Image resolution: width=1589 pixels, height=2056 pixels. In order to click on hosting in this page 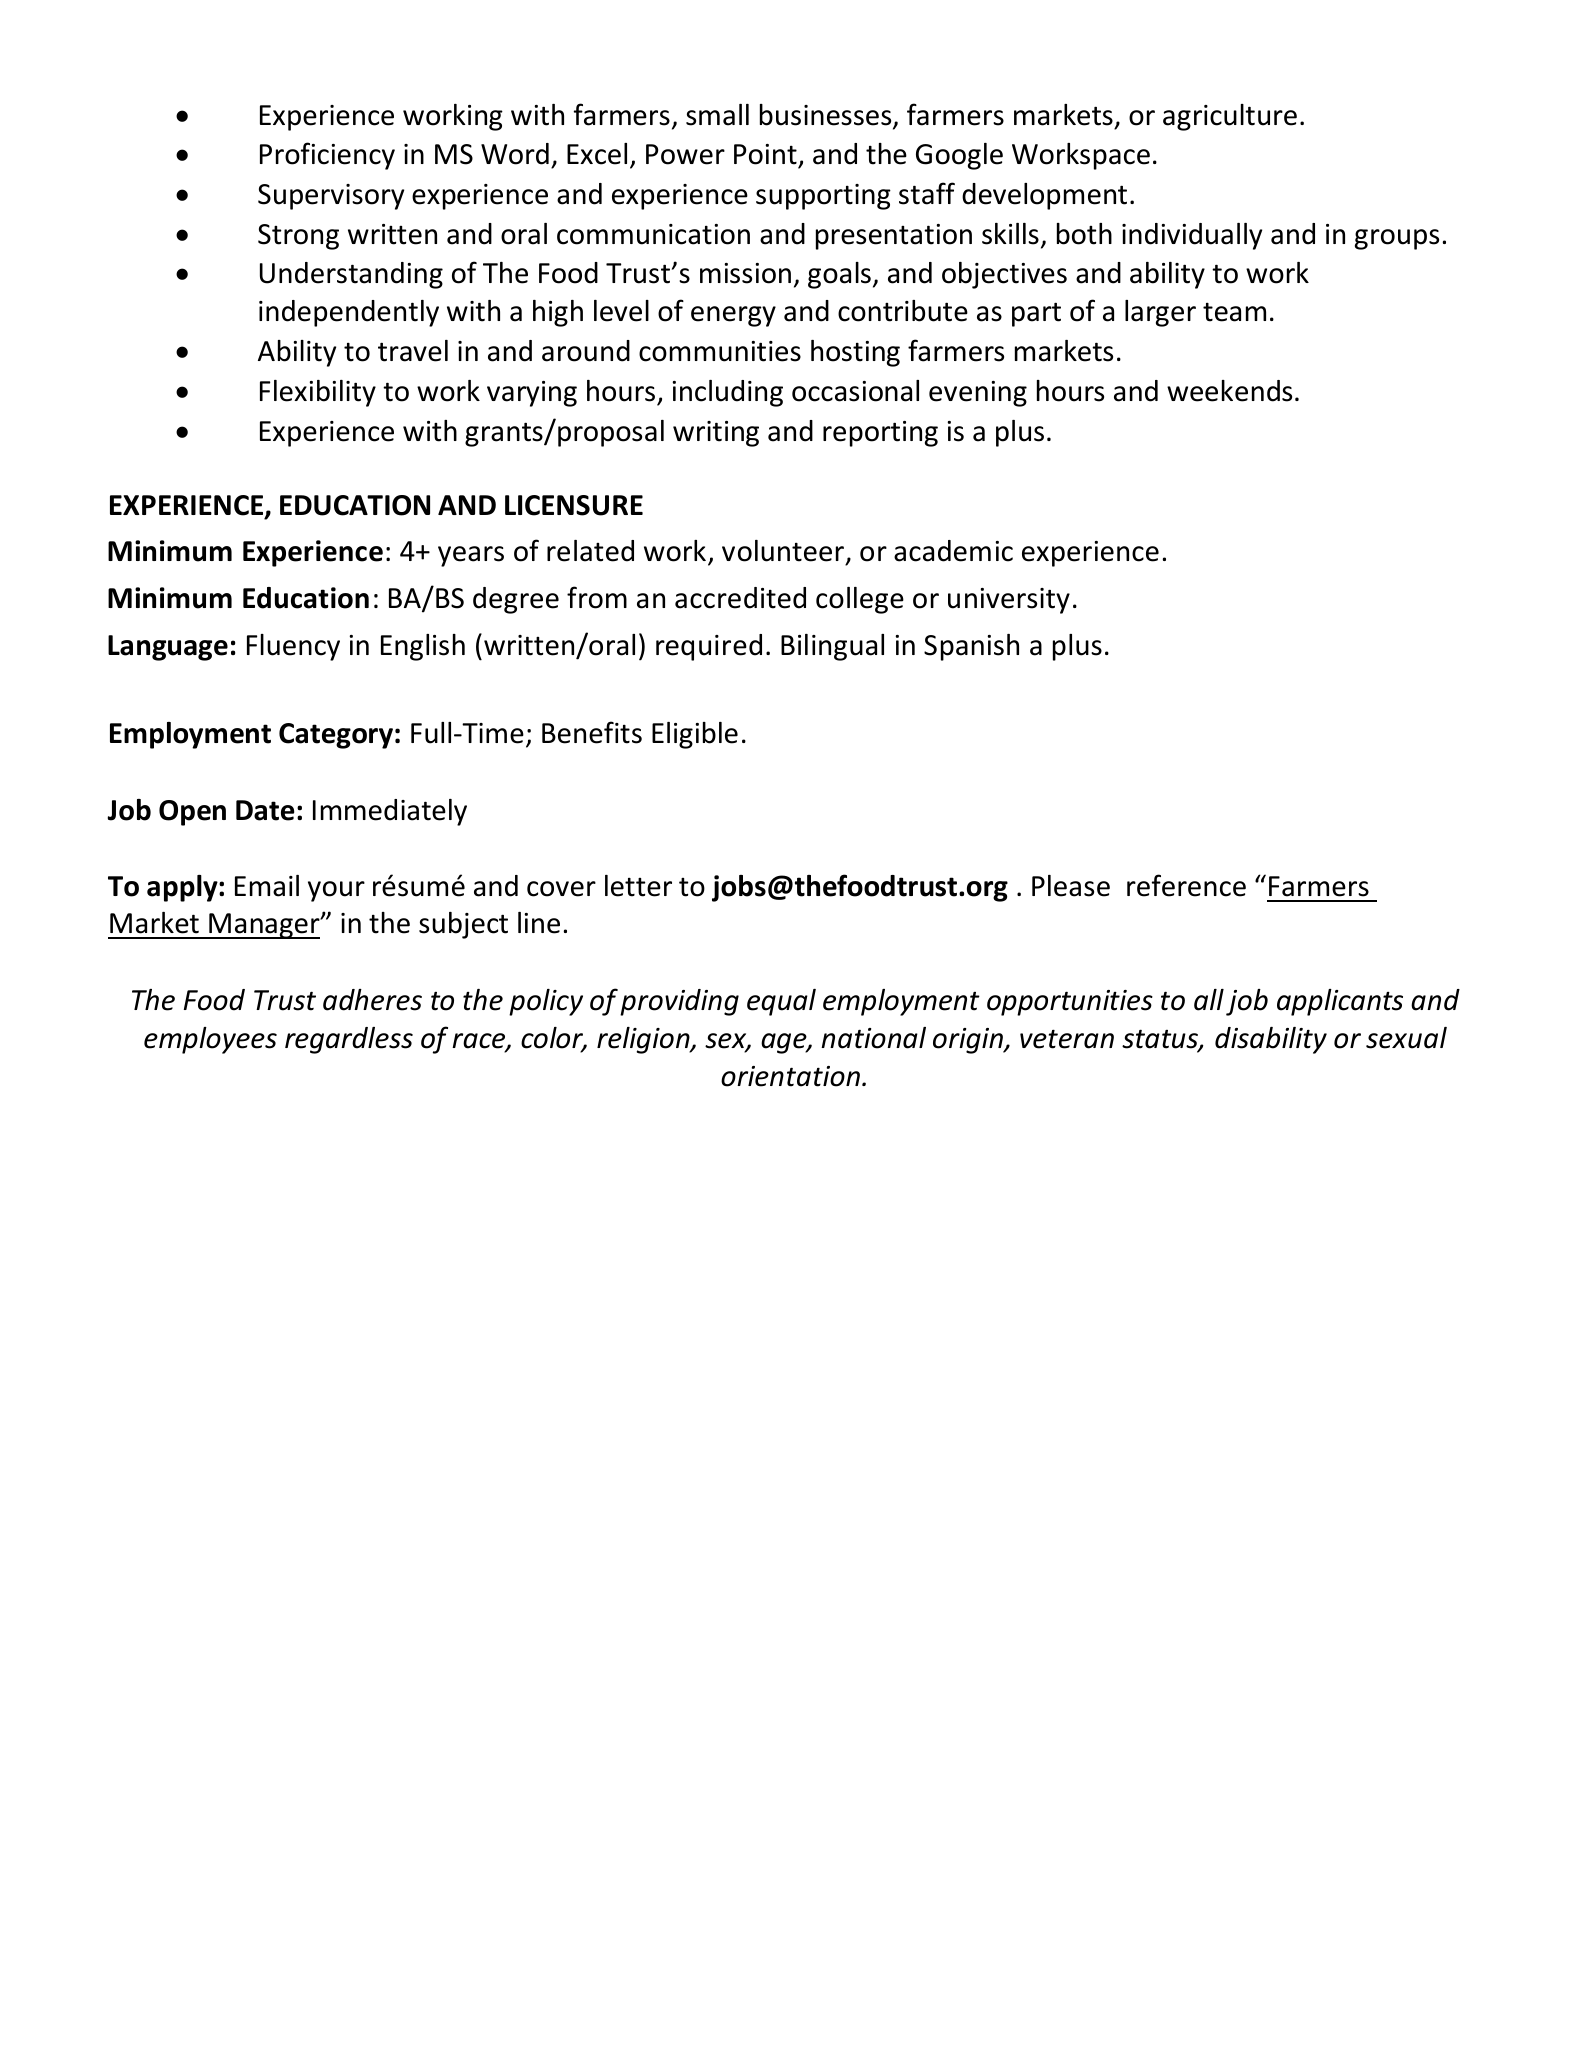, I will do `click(855, 353)`.
